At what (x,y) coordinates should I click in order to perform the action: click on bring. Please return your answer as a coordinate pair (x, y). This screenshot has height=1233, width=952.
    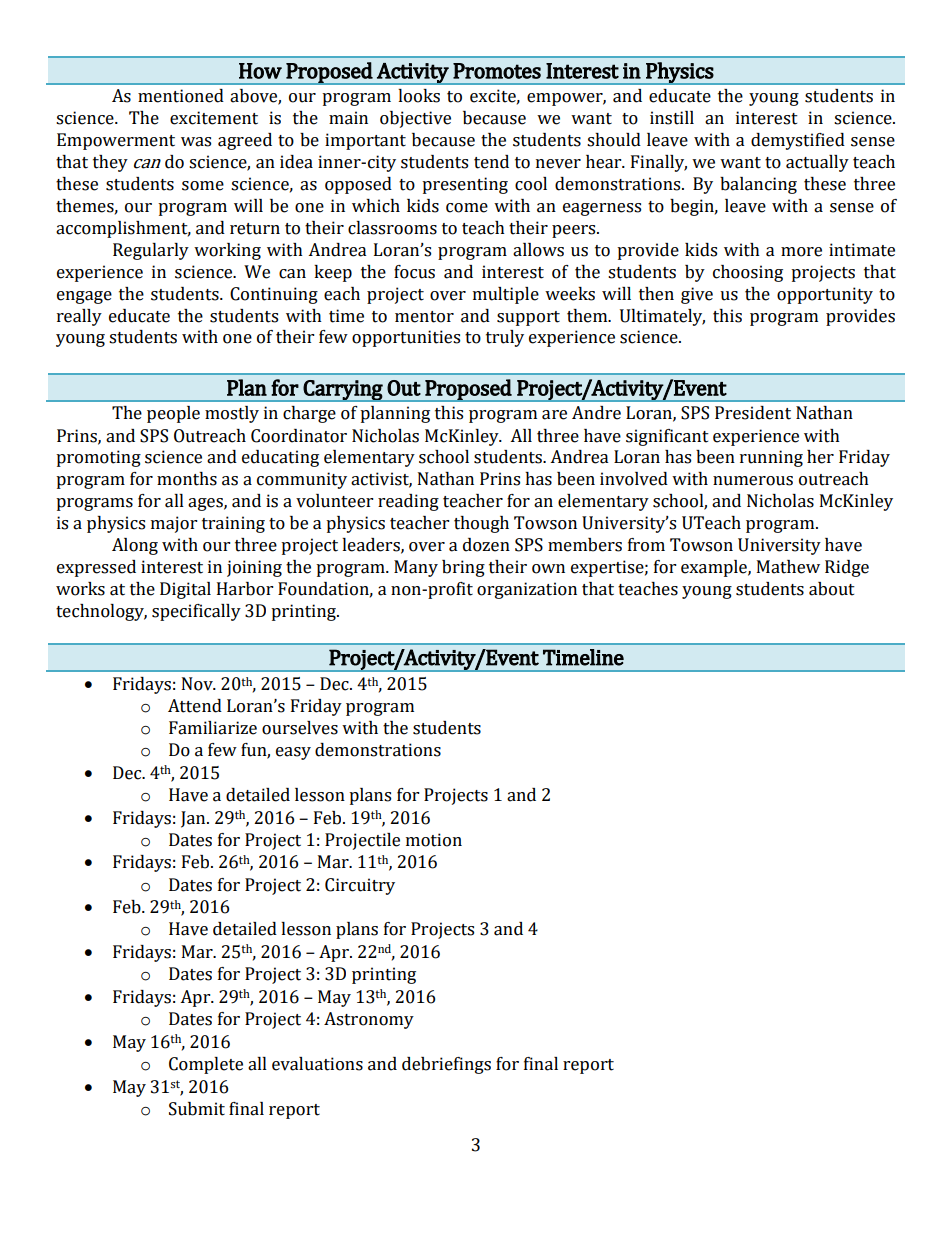
    Looking at the image, I should click on (463, 568).
